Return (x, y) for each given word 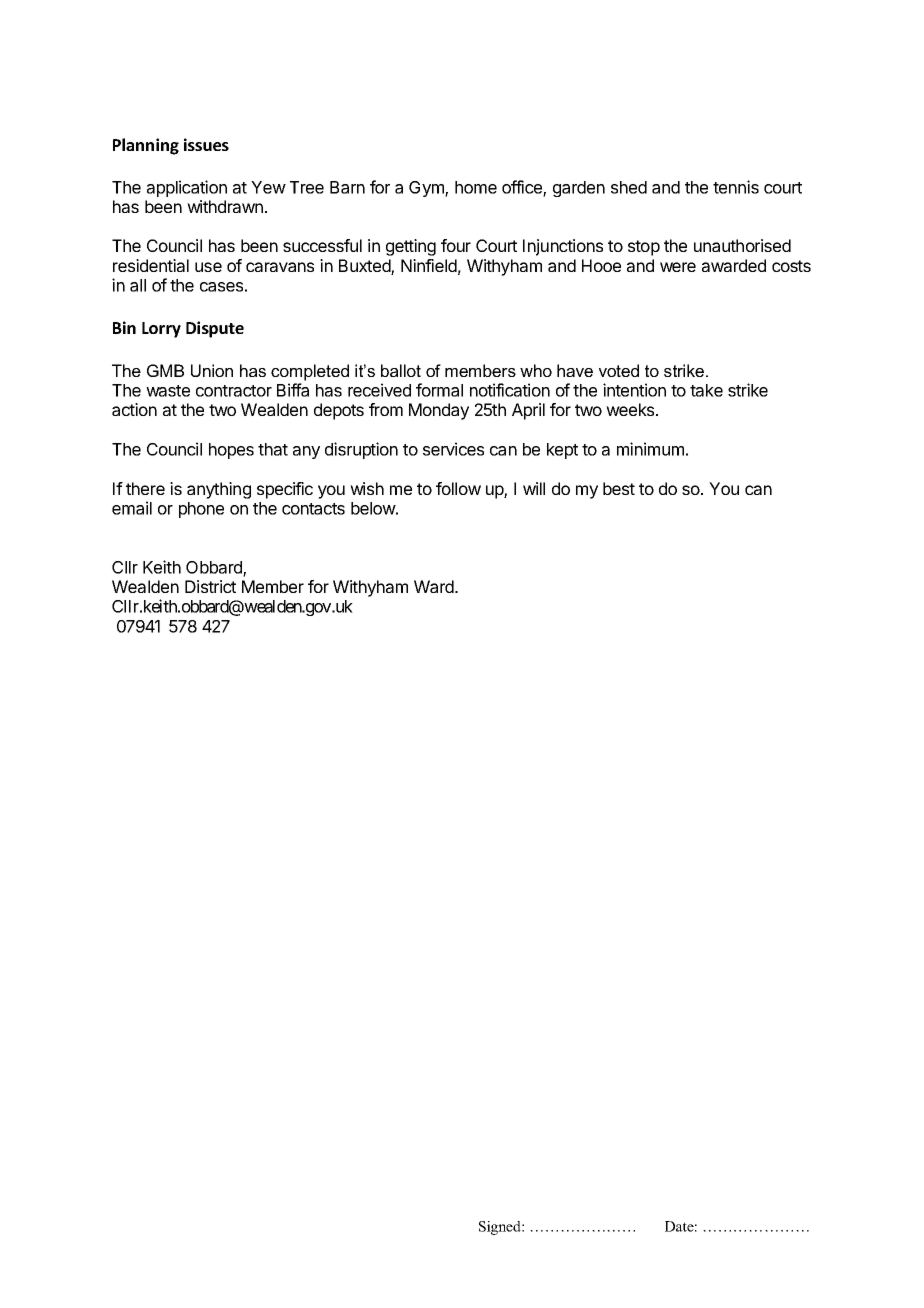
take (706, 390)
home (476, 187)
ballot (401, 370)
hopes (231, 451)
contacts (313, 509)
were (678, 267)
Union (212, 370)
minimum (650, 449)
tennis (736, 187)
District (210, 586)
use (208, 267)
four (456, 245)
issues (206, 144)
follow (458, 488)
